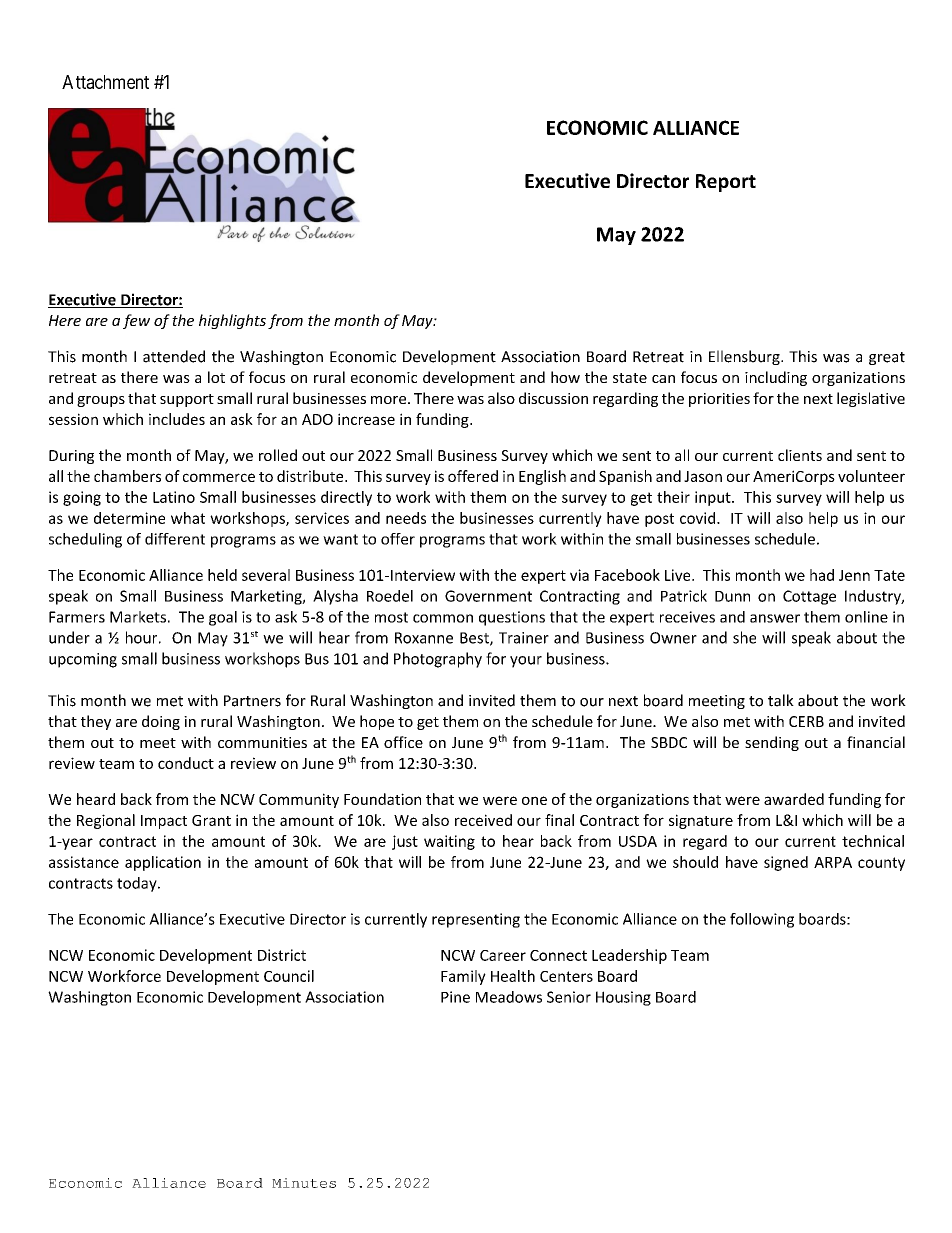 The height and width of the screenshot is (1233, 952). What do you see at coordinates (726, 183) in the screenshot?
I see `Report` at bounding box center [726, 183].
